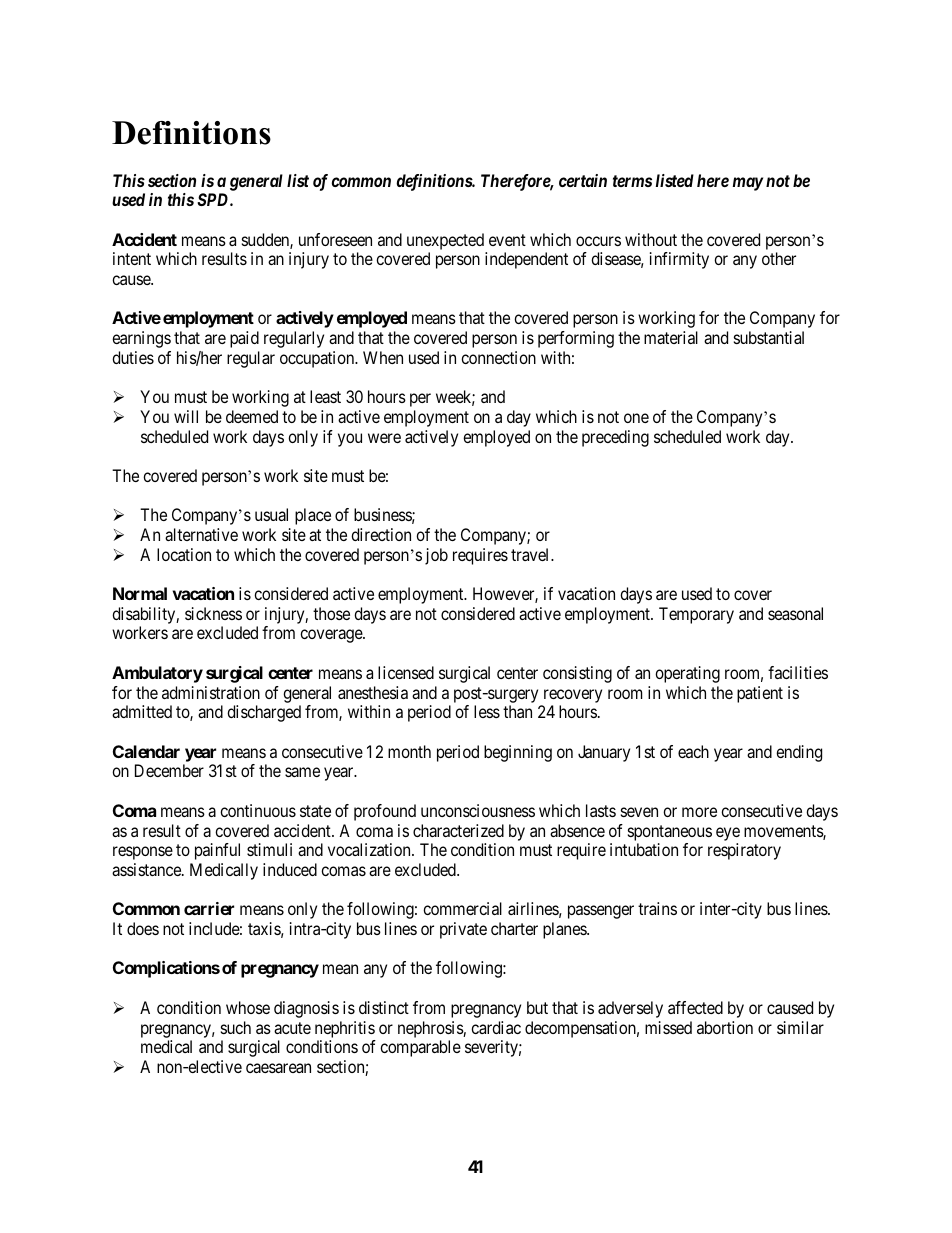 The image size is (952, 1233). I want to click on licensed, so click(406, 672).
